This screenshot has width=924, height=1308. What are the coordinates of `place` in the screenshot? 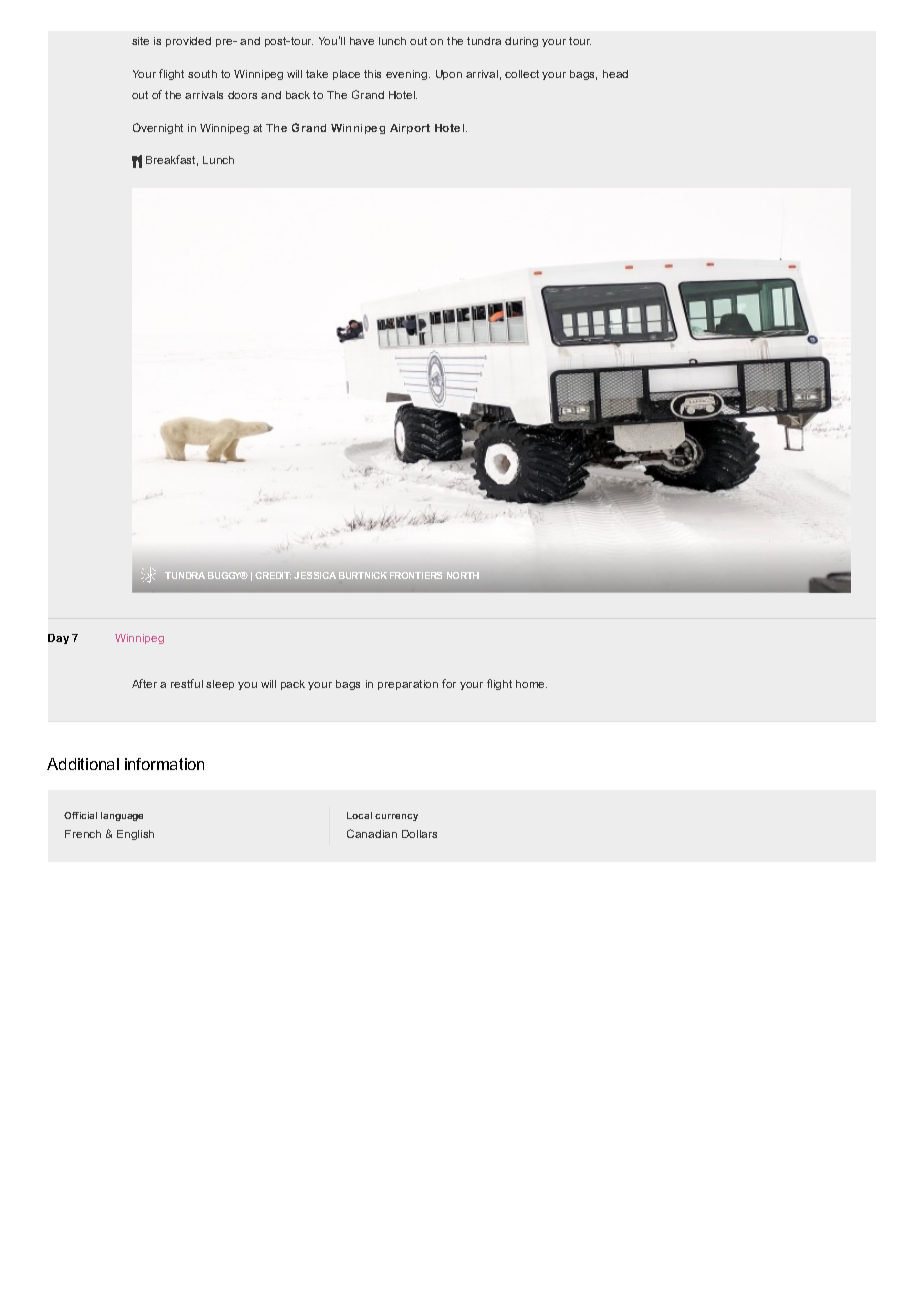 It's located at (346, 75).
